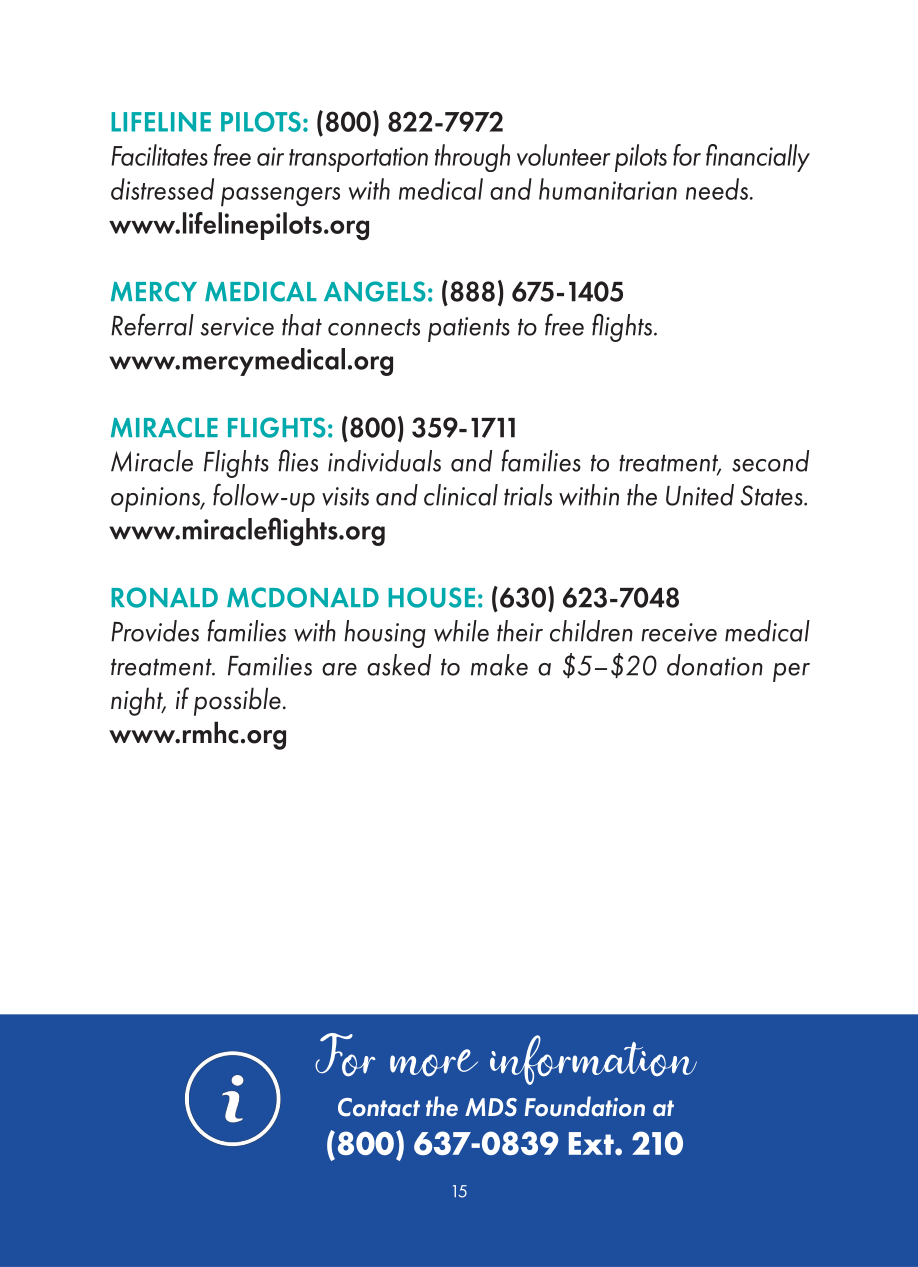  I want to click on second, so click(770, 461).
